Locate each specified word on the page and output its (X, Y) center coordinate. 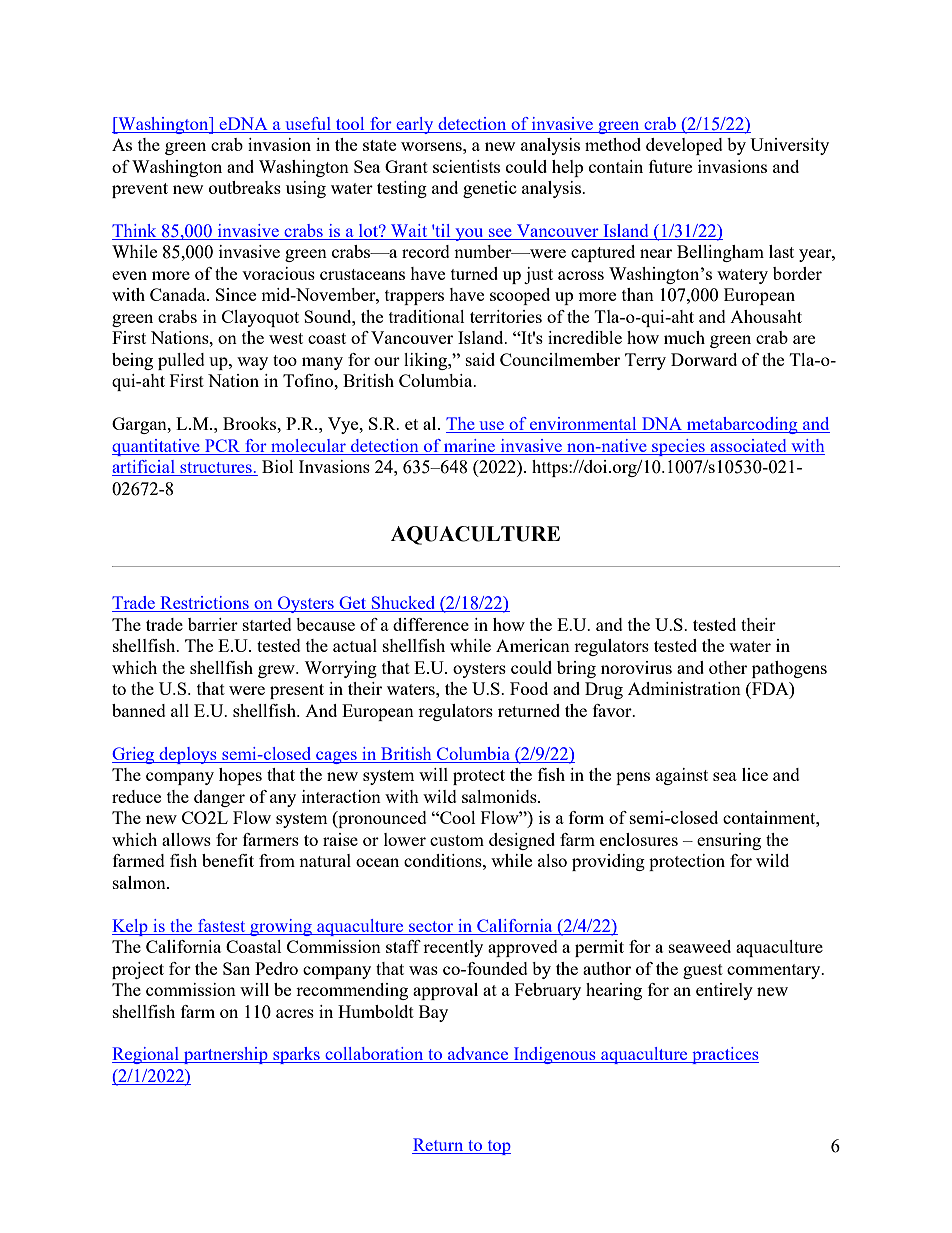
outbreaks (245, 187)
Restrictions (204, 604)
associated (748, 447)
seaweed (700, 946)
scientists (466, 166)
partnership (226, 1055)
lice (755, 774)
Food (529, 688)
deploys (188, 755)
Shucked (403, 604)
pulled (181, 361)
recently (453, 948)
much (684, 337)
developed (684, 146)
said (480, 359)
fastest (221, 925)
